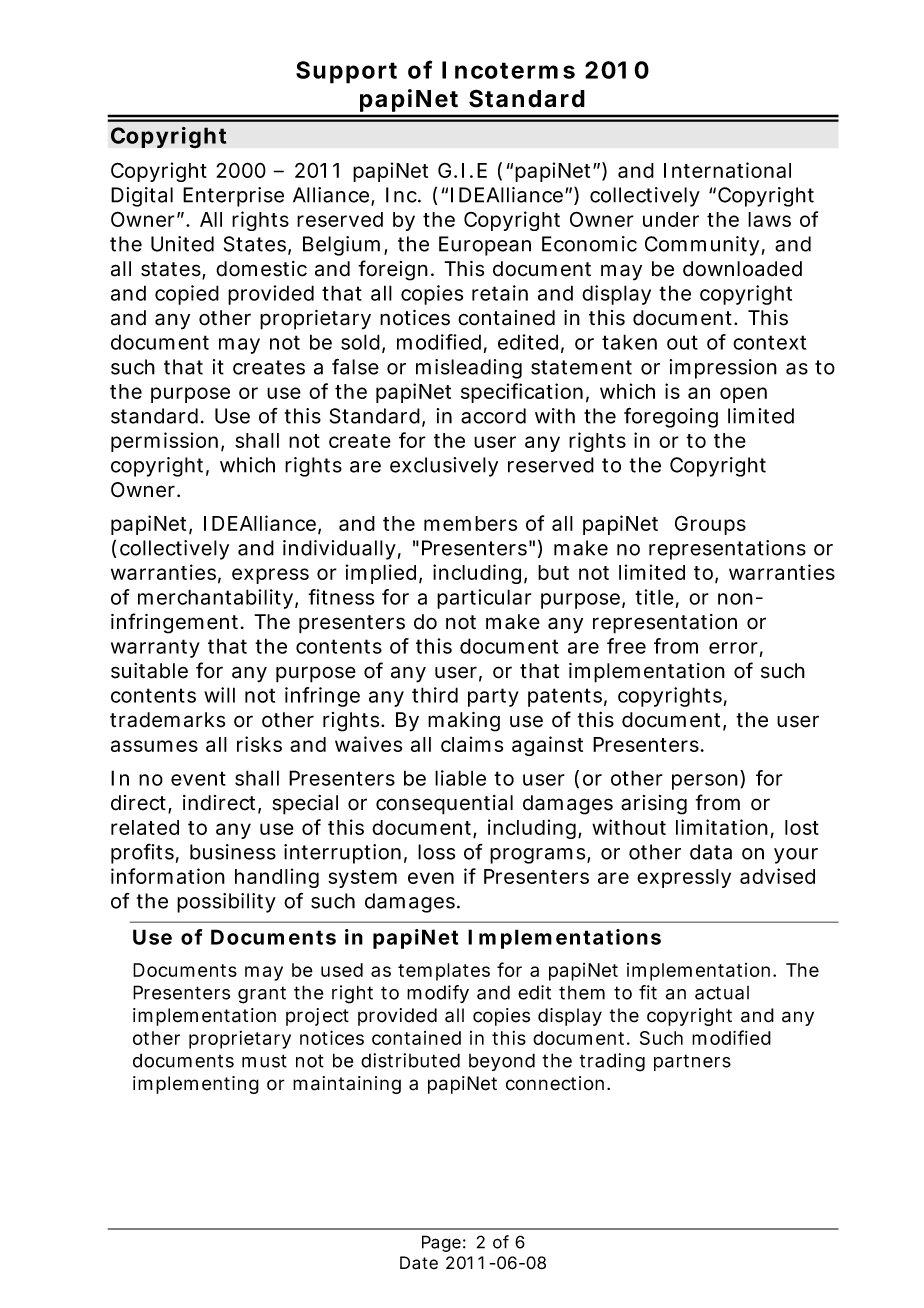  I want to click on implementing, so click(196, 1085).
